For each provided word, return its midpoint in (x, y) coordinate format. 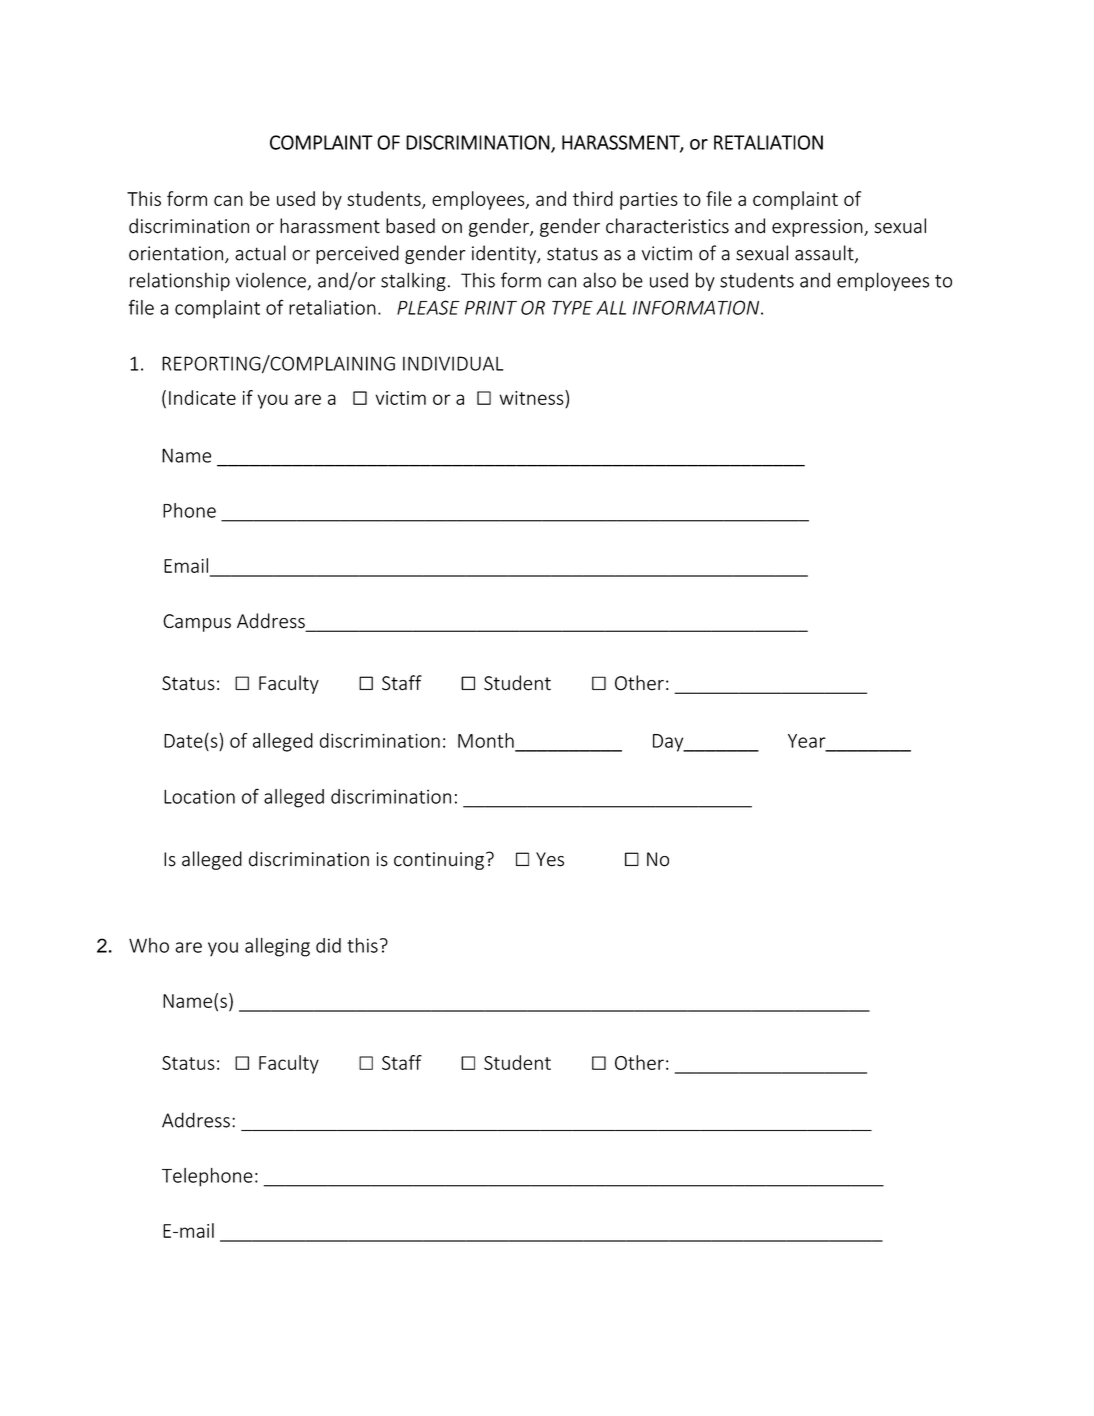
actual (260, 253)
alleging (277, 947)
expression (818, 228)
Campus (197, 623)
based (410, 226)
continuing (439, 861)
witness (533, 397)
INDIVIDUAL (453, 363)
